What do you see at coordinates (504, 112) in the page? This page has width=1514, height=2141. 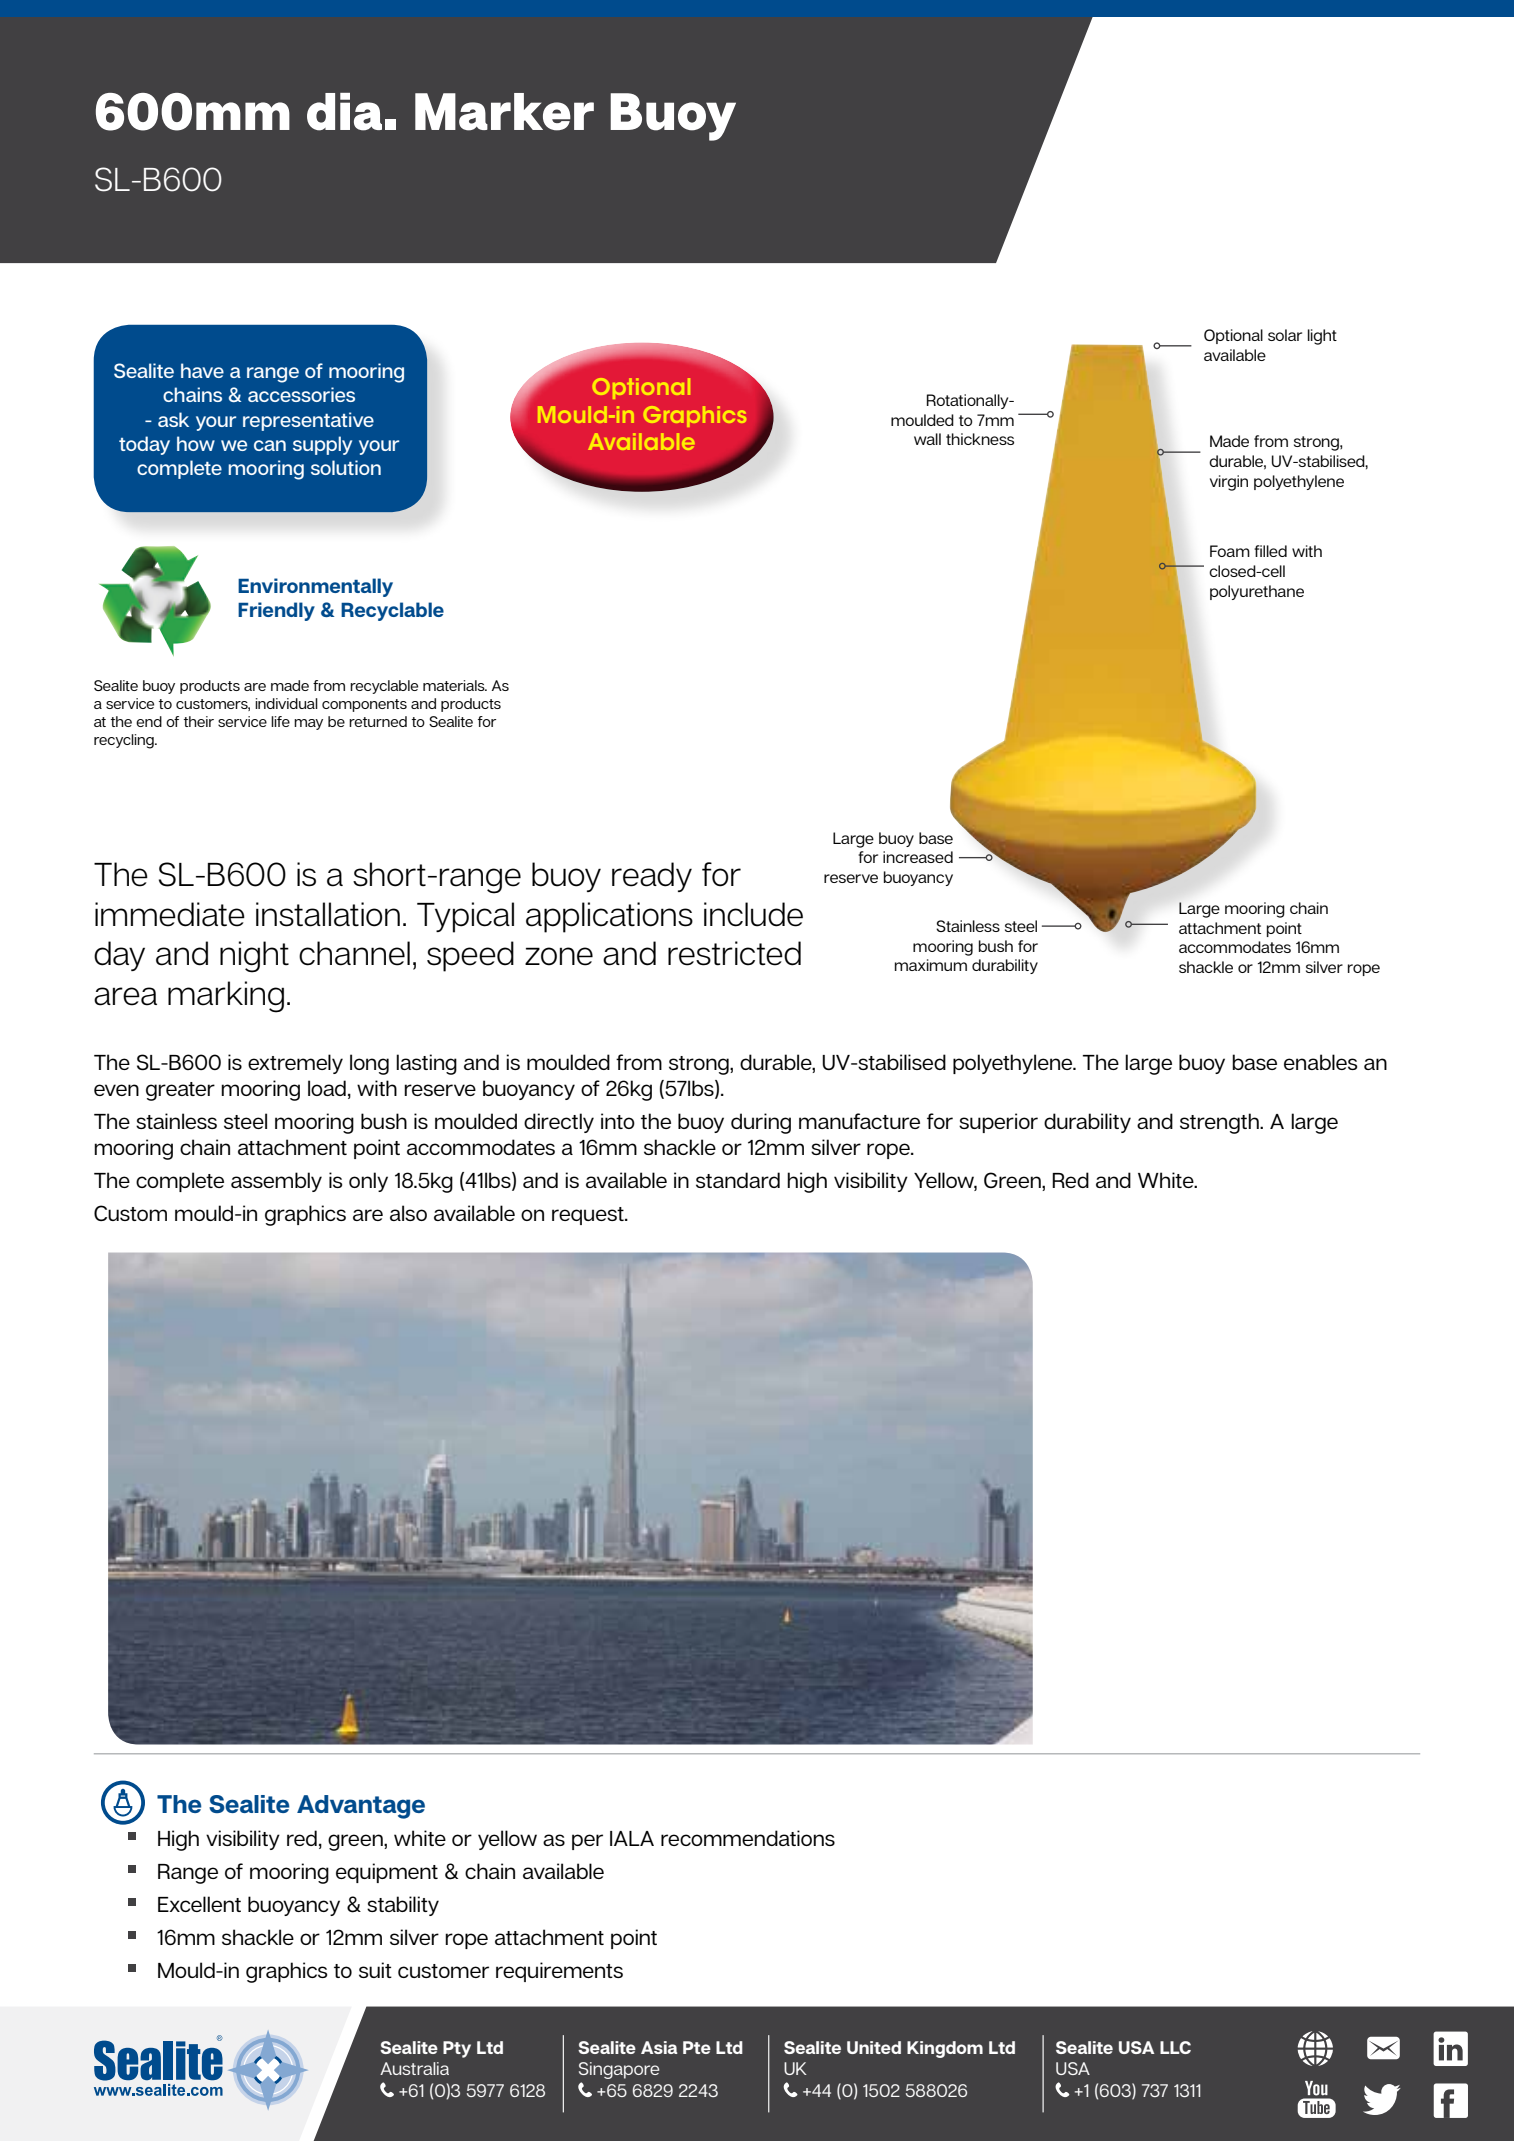 I see `Marker` at bounding box center [504, 112].
